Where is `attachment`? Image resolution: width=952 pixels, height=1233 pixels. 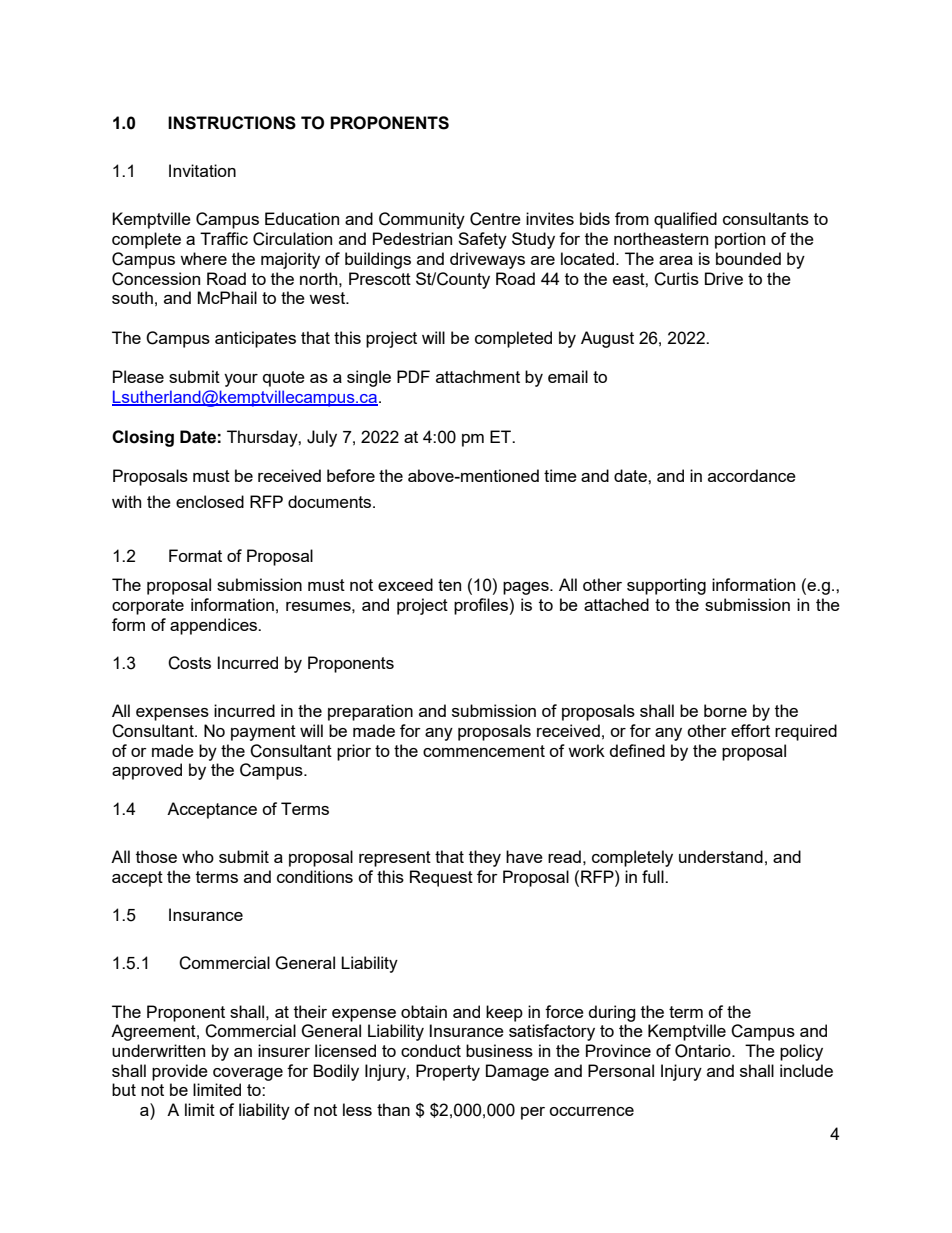
attachment is located at coordinates (478, 376).
